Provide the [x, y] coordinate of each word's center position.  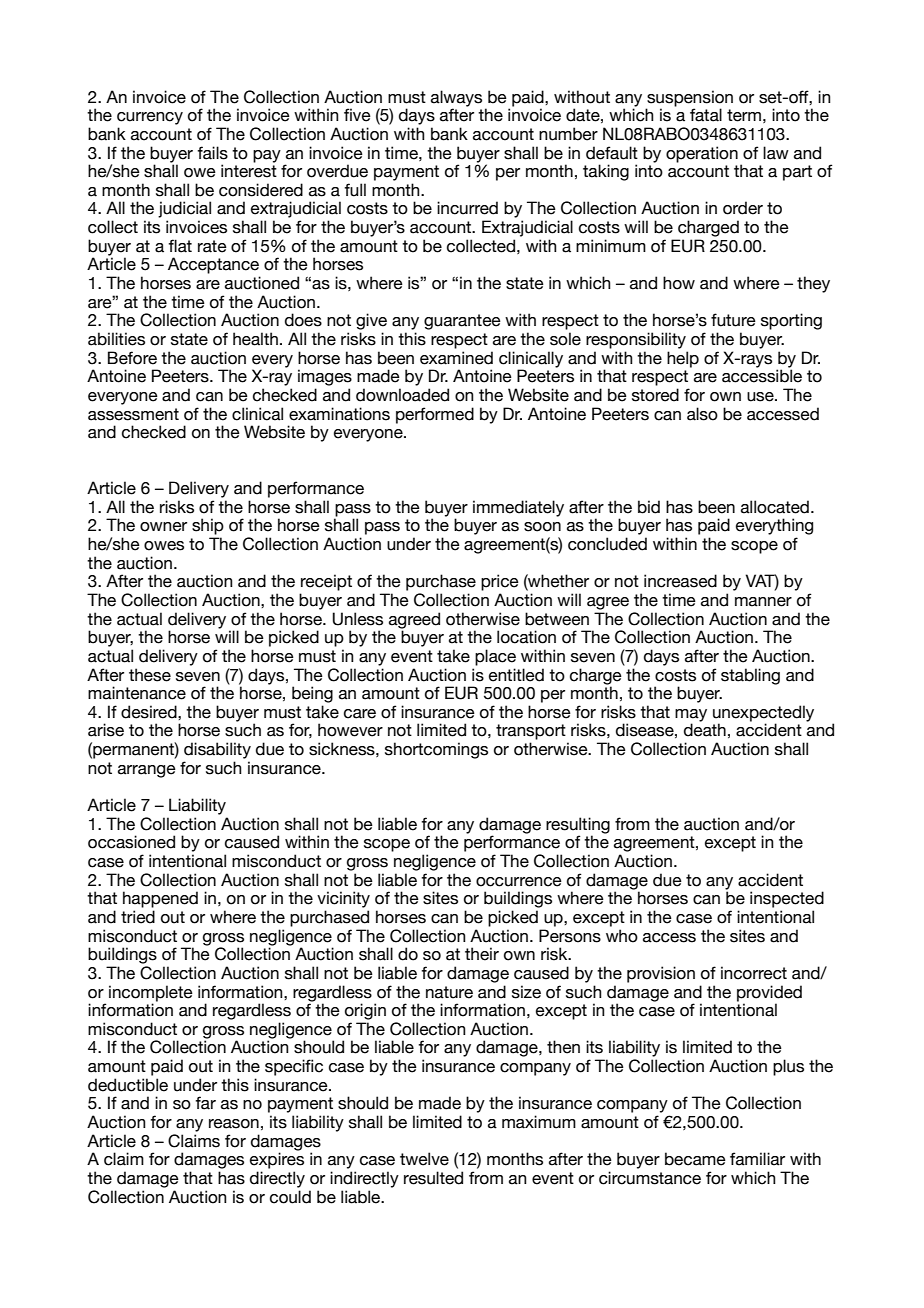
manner [763, 602]
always [456, 99]
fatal [706, 115]
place [495, 657]
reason [234, 1124]
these [150, 675]
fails [212, 153]
